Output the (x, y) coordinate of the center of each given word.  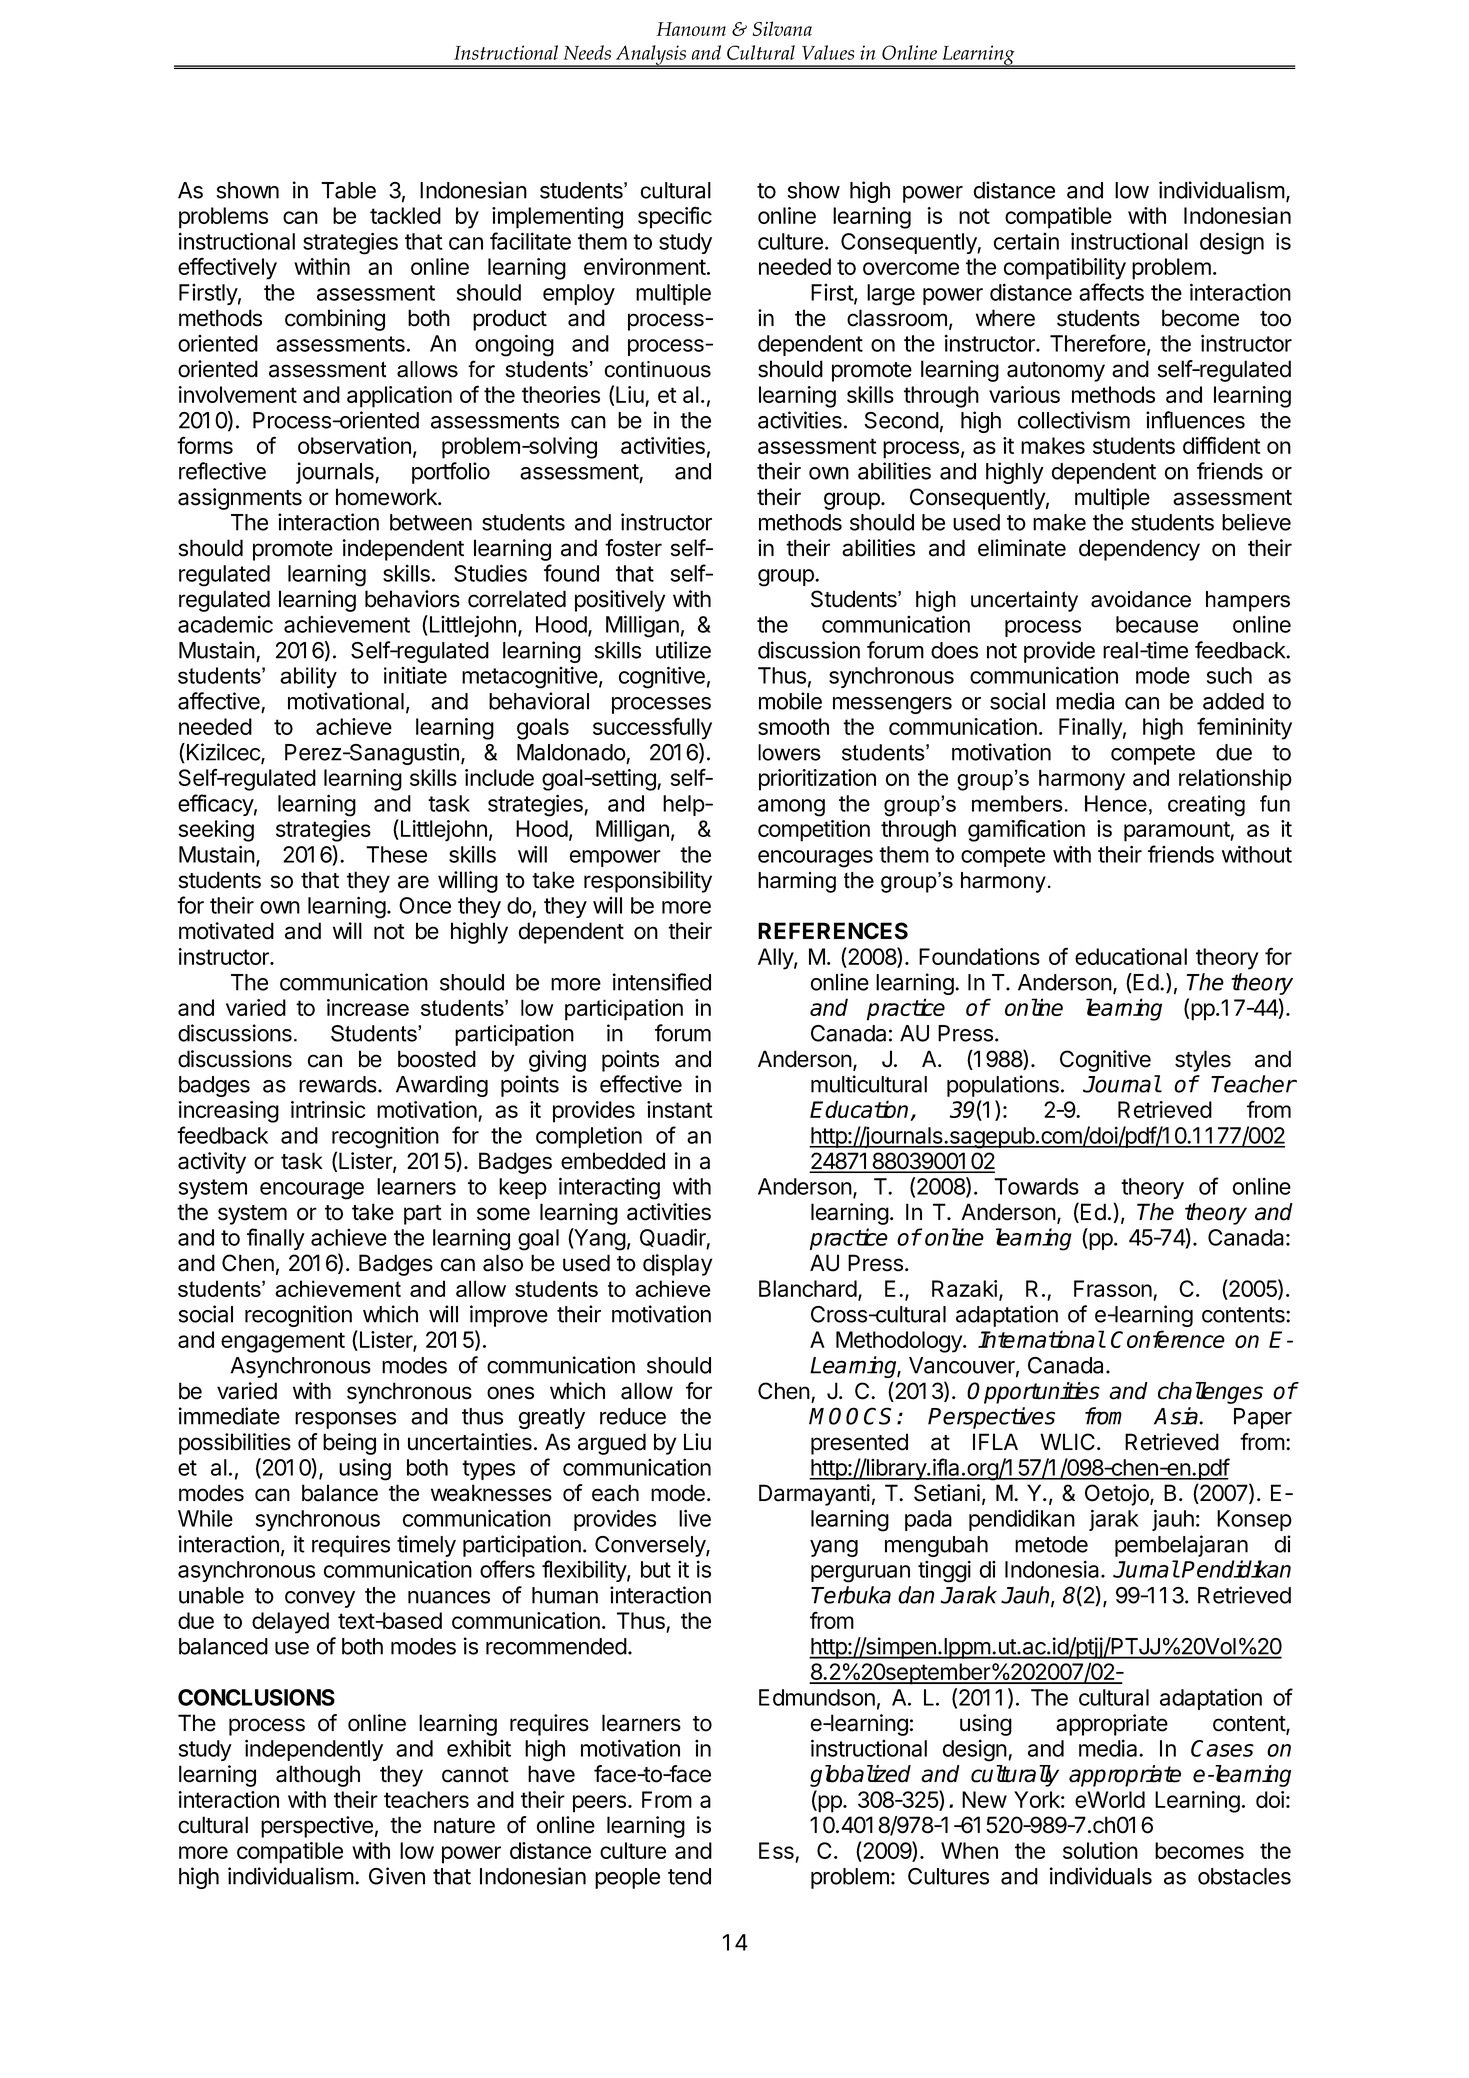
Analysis (651, 56)
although (318, 1776)
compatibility (1065, 269)
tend (689, 1876)
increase (368, 1007)
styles (1203, 1061)
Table (348, 190)
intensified (662, 982)
